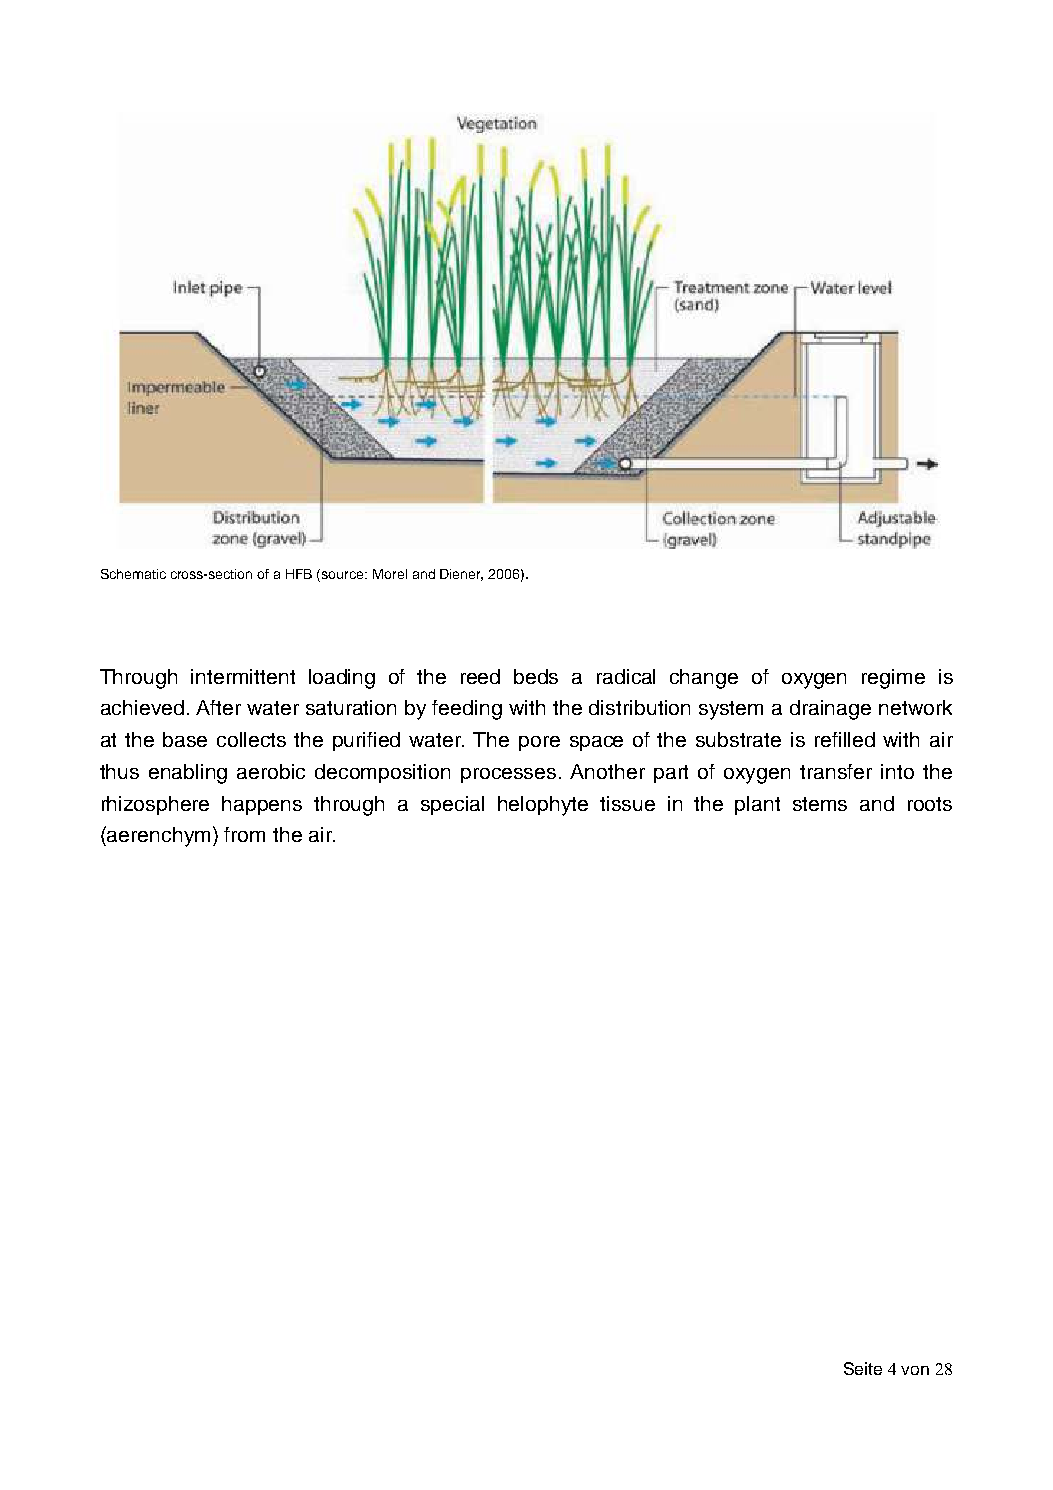 Image resolution: width=1053 pixels, height=1490 pixels. I want to click on regime, so click(893, 679).
